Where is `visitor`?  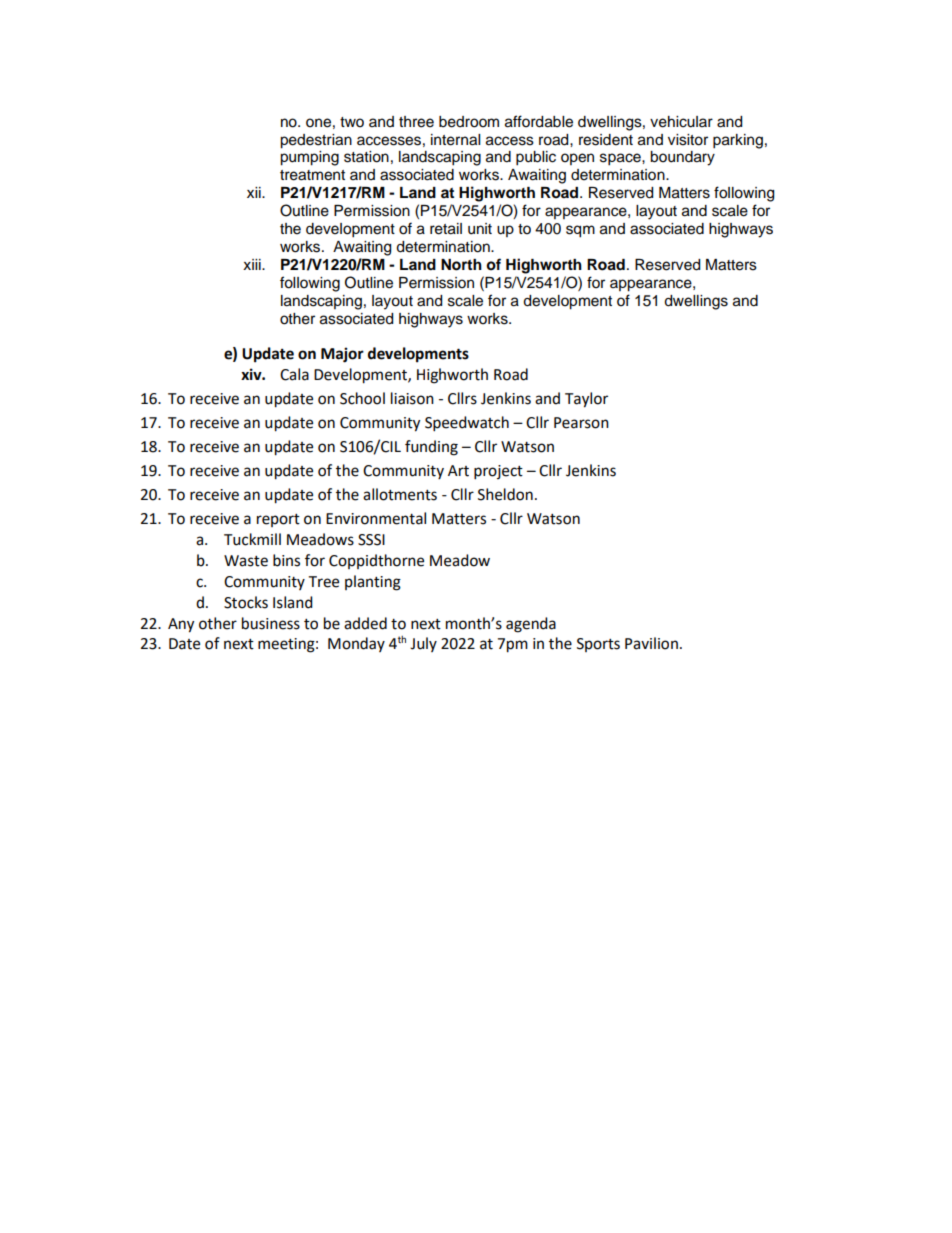 visitor is located at coordinates (688, 140).
